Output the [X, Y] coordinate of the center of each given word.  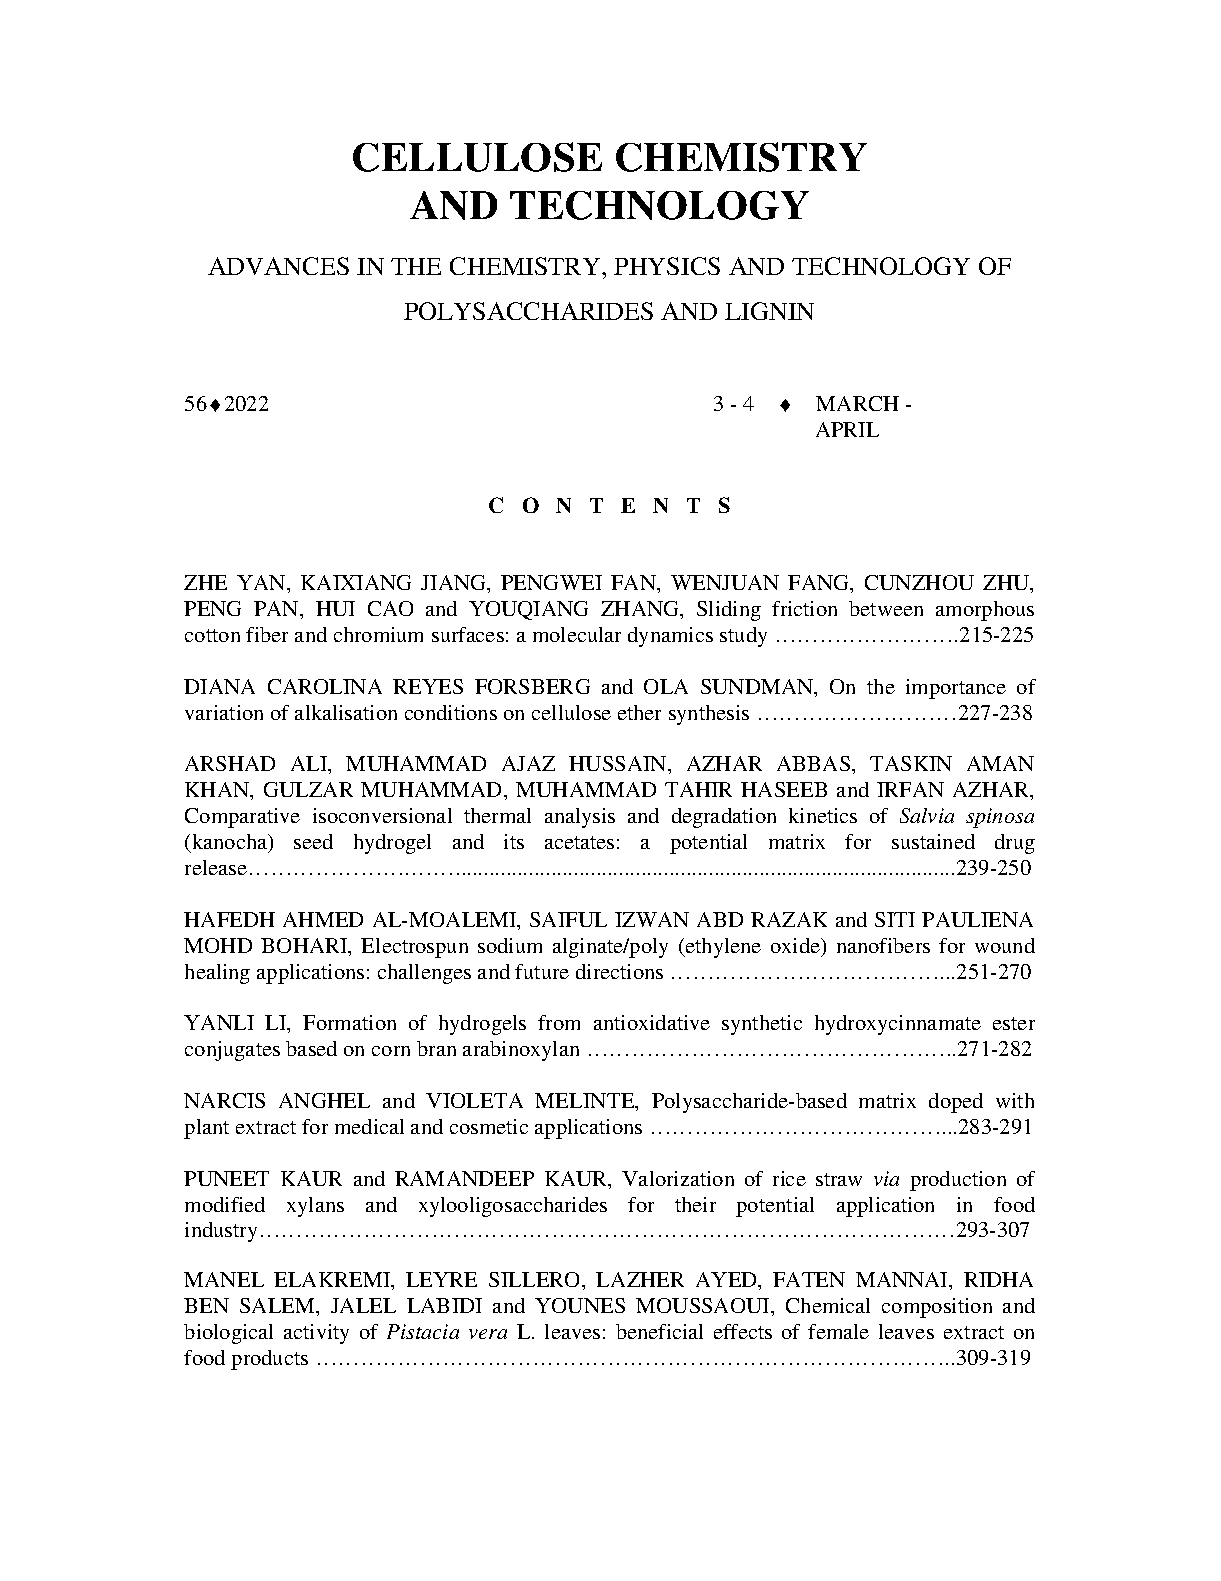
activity [316, 1334]
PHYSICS [667, 266]
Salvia [927, 815]
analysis [580, 818]
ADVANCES [278, 266]
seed [313, 841]
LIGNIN [769, 311]
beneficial [659, 1331]
